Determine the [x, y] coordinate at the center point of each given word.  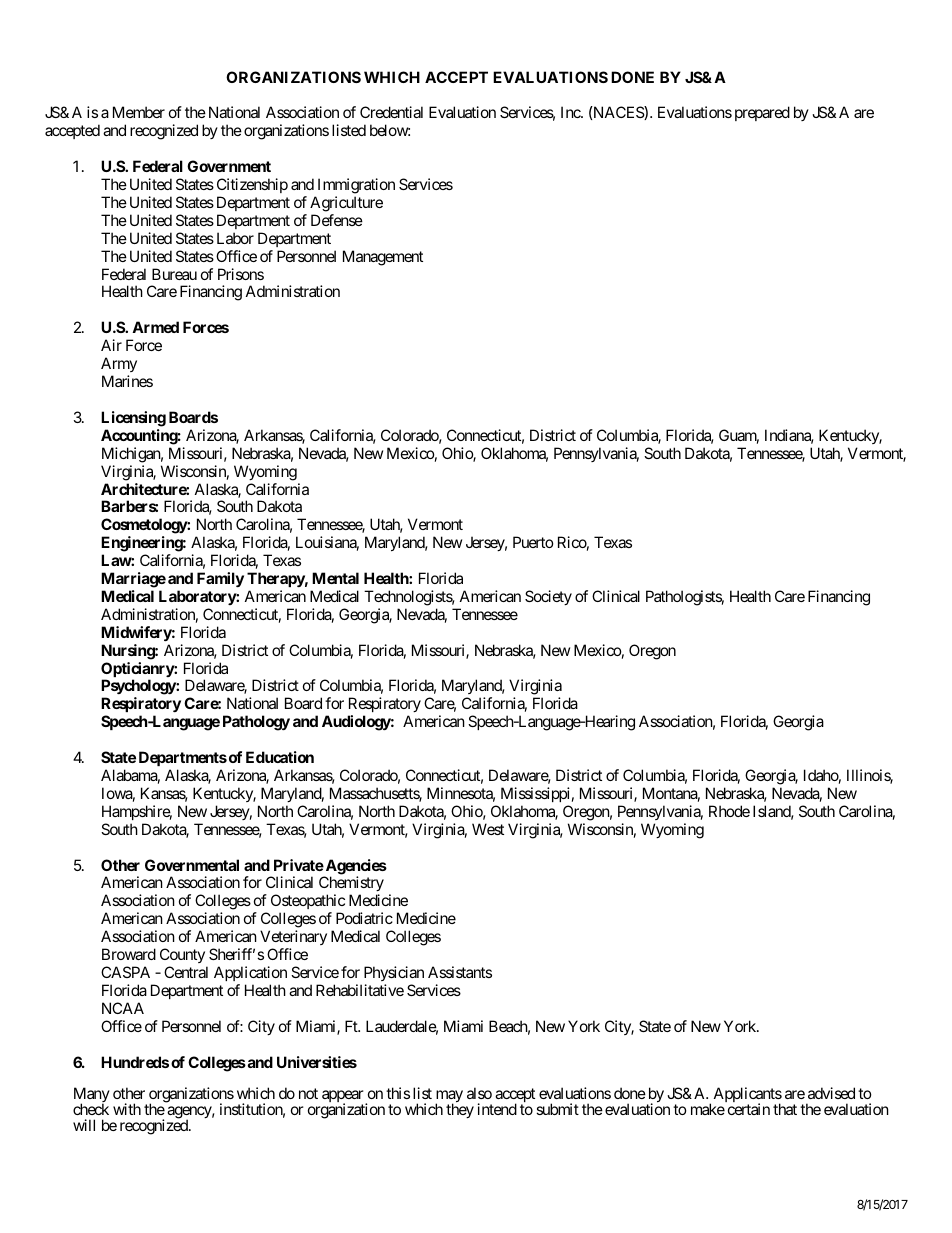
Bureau [174, 274]
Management [383, 258]
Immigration [356, 186]
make [708, 1109]
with [127, 1109]
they [460, 1110]
